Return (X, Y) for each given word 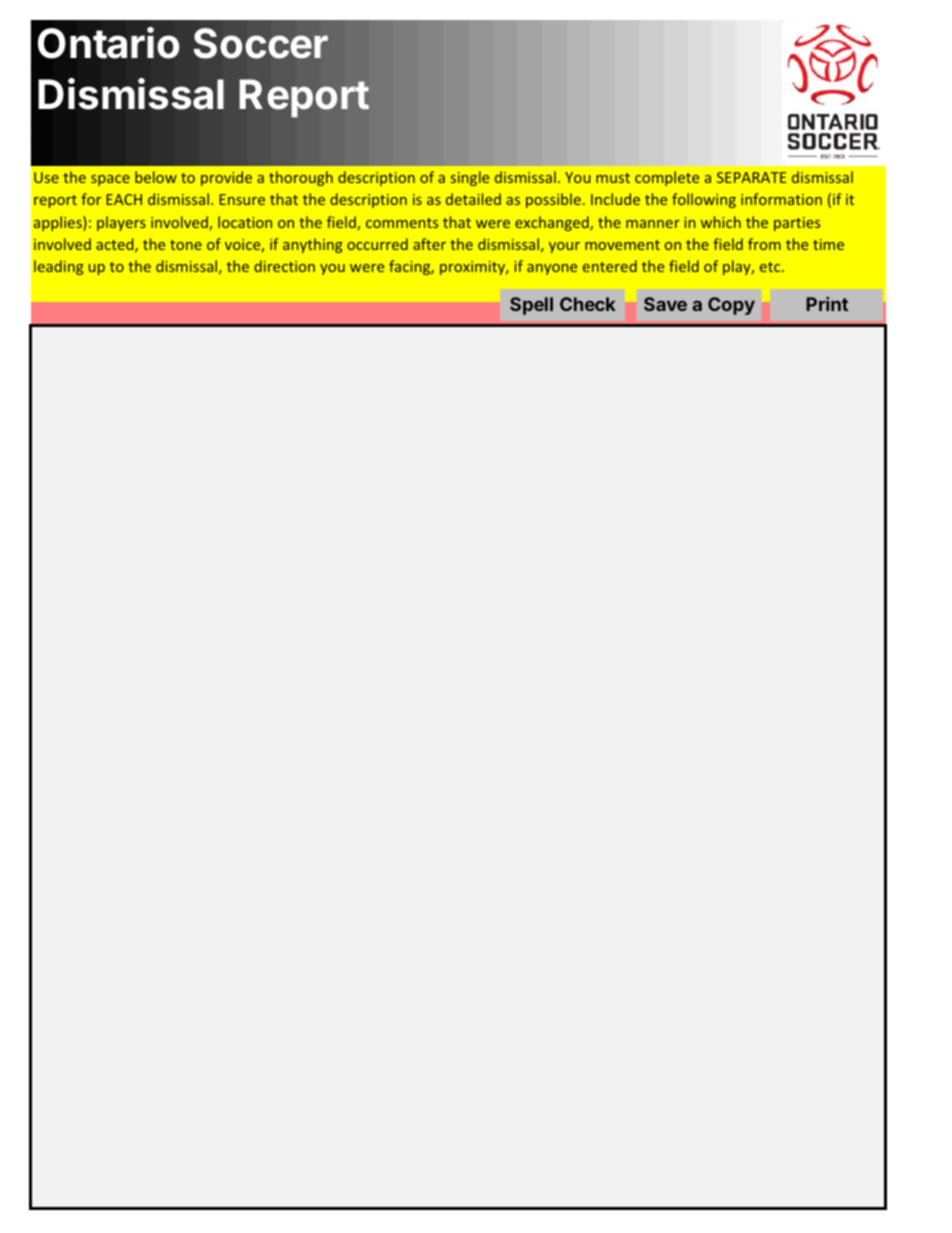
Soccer (261, 43)
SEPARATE (751, 177)
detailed (473, 199)
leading (58, 267)
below (156, 177)
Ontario (109, 43)
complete (667, 178)
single (470, 178)
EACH (124, 199)
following (704, 200)
